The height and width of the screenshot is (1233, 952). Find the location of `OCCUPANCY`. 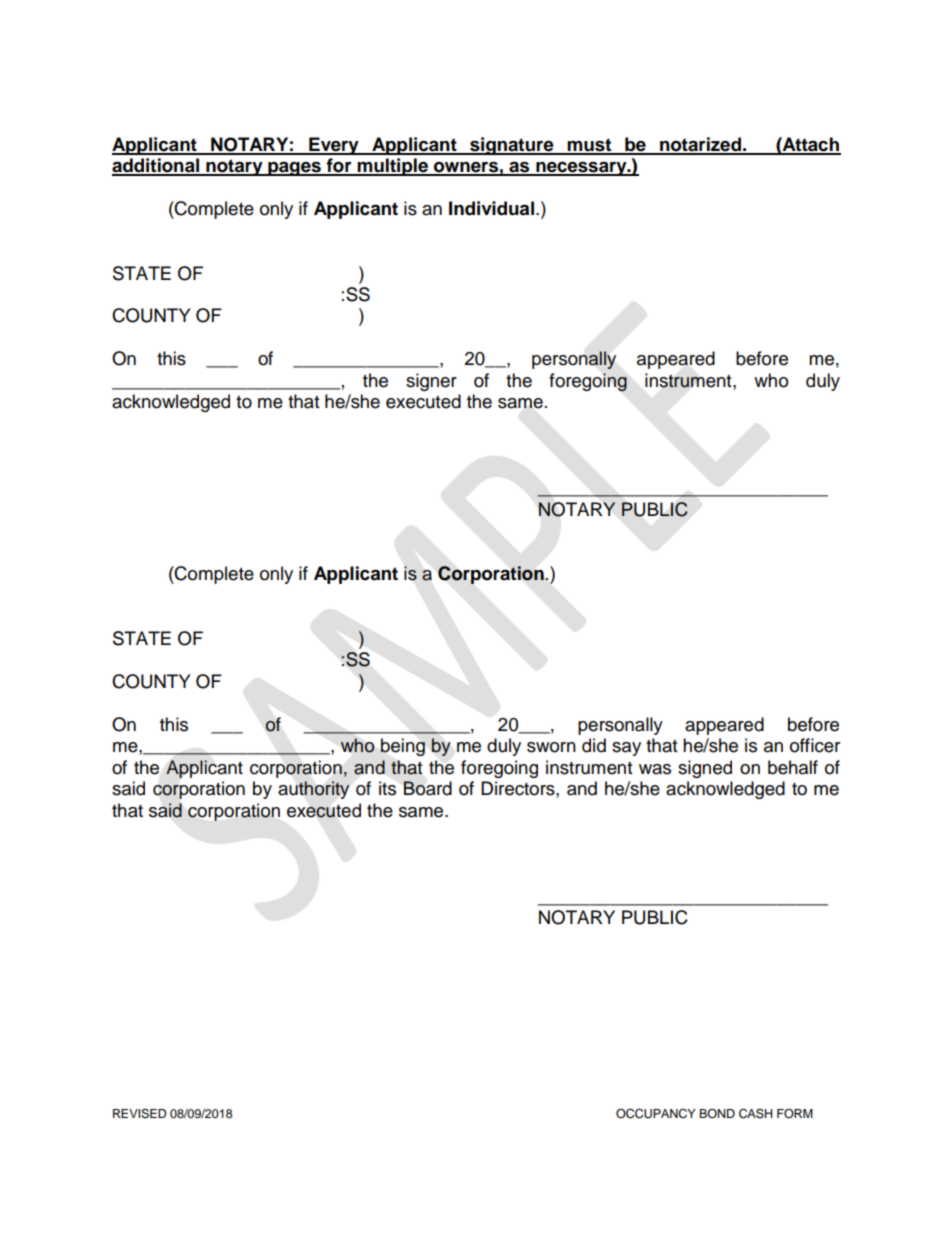

OCCUPANCY is located at coordinates (656, 1113).
